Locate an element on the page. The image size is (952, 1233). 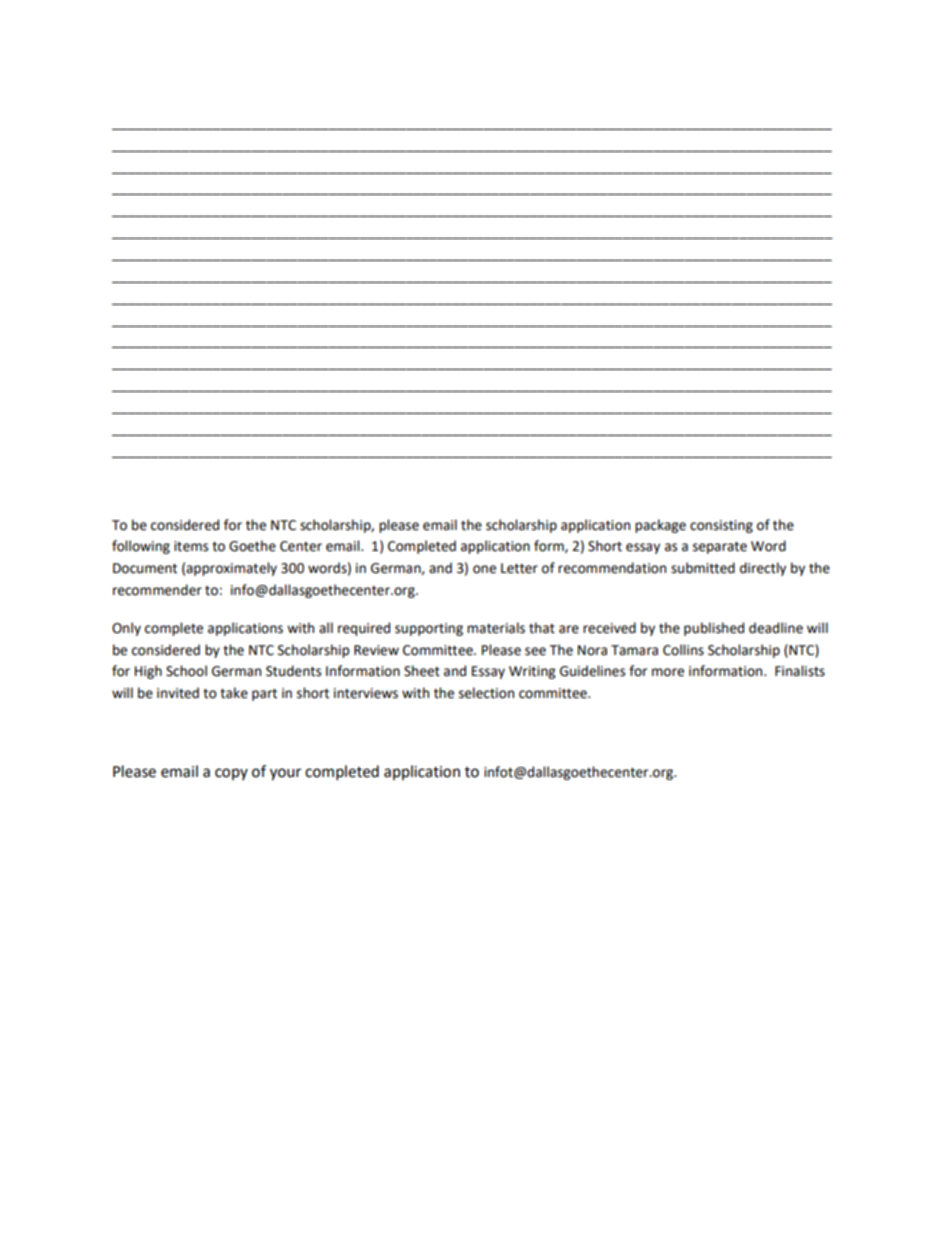
consisting is located at coordinates (721, 526).
